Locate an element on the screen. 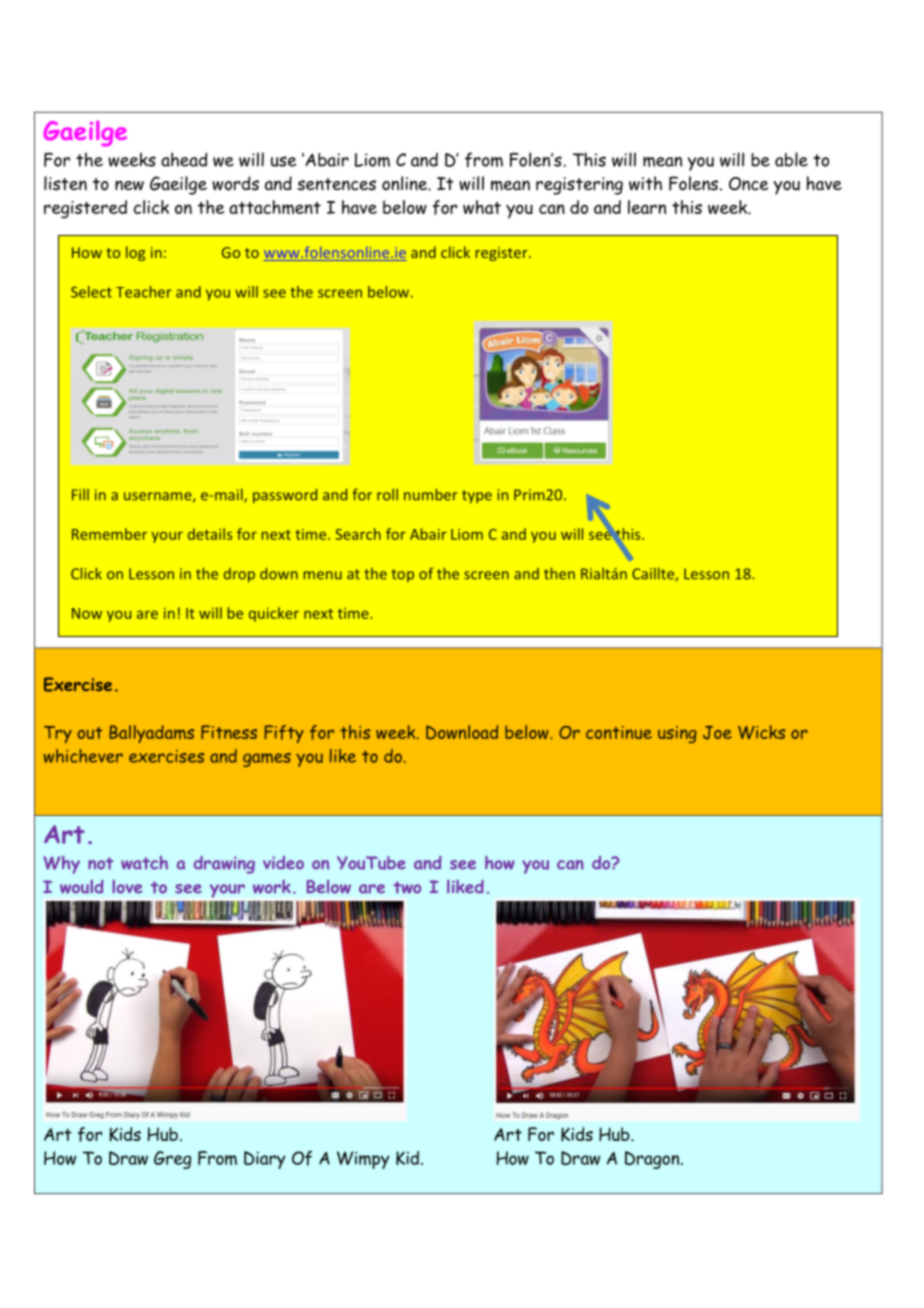 Image resolution: width=924 pixels, height=1308 pixels. Now is located at coordinates (87, 613).
